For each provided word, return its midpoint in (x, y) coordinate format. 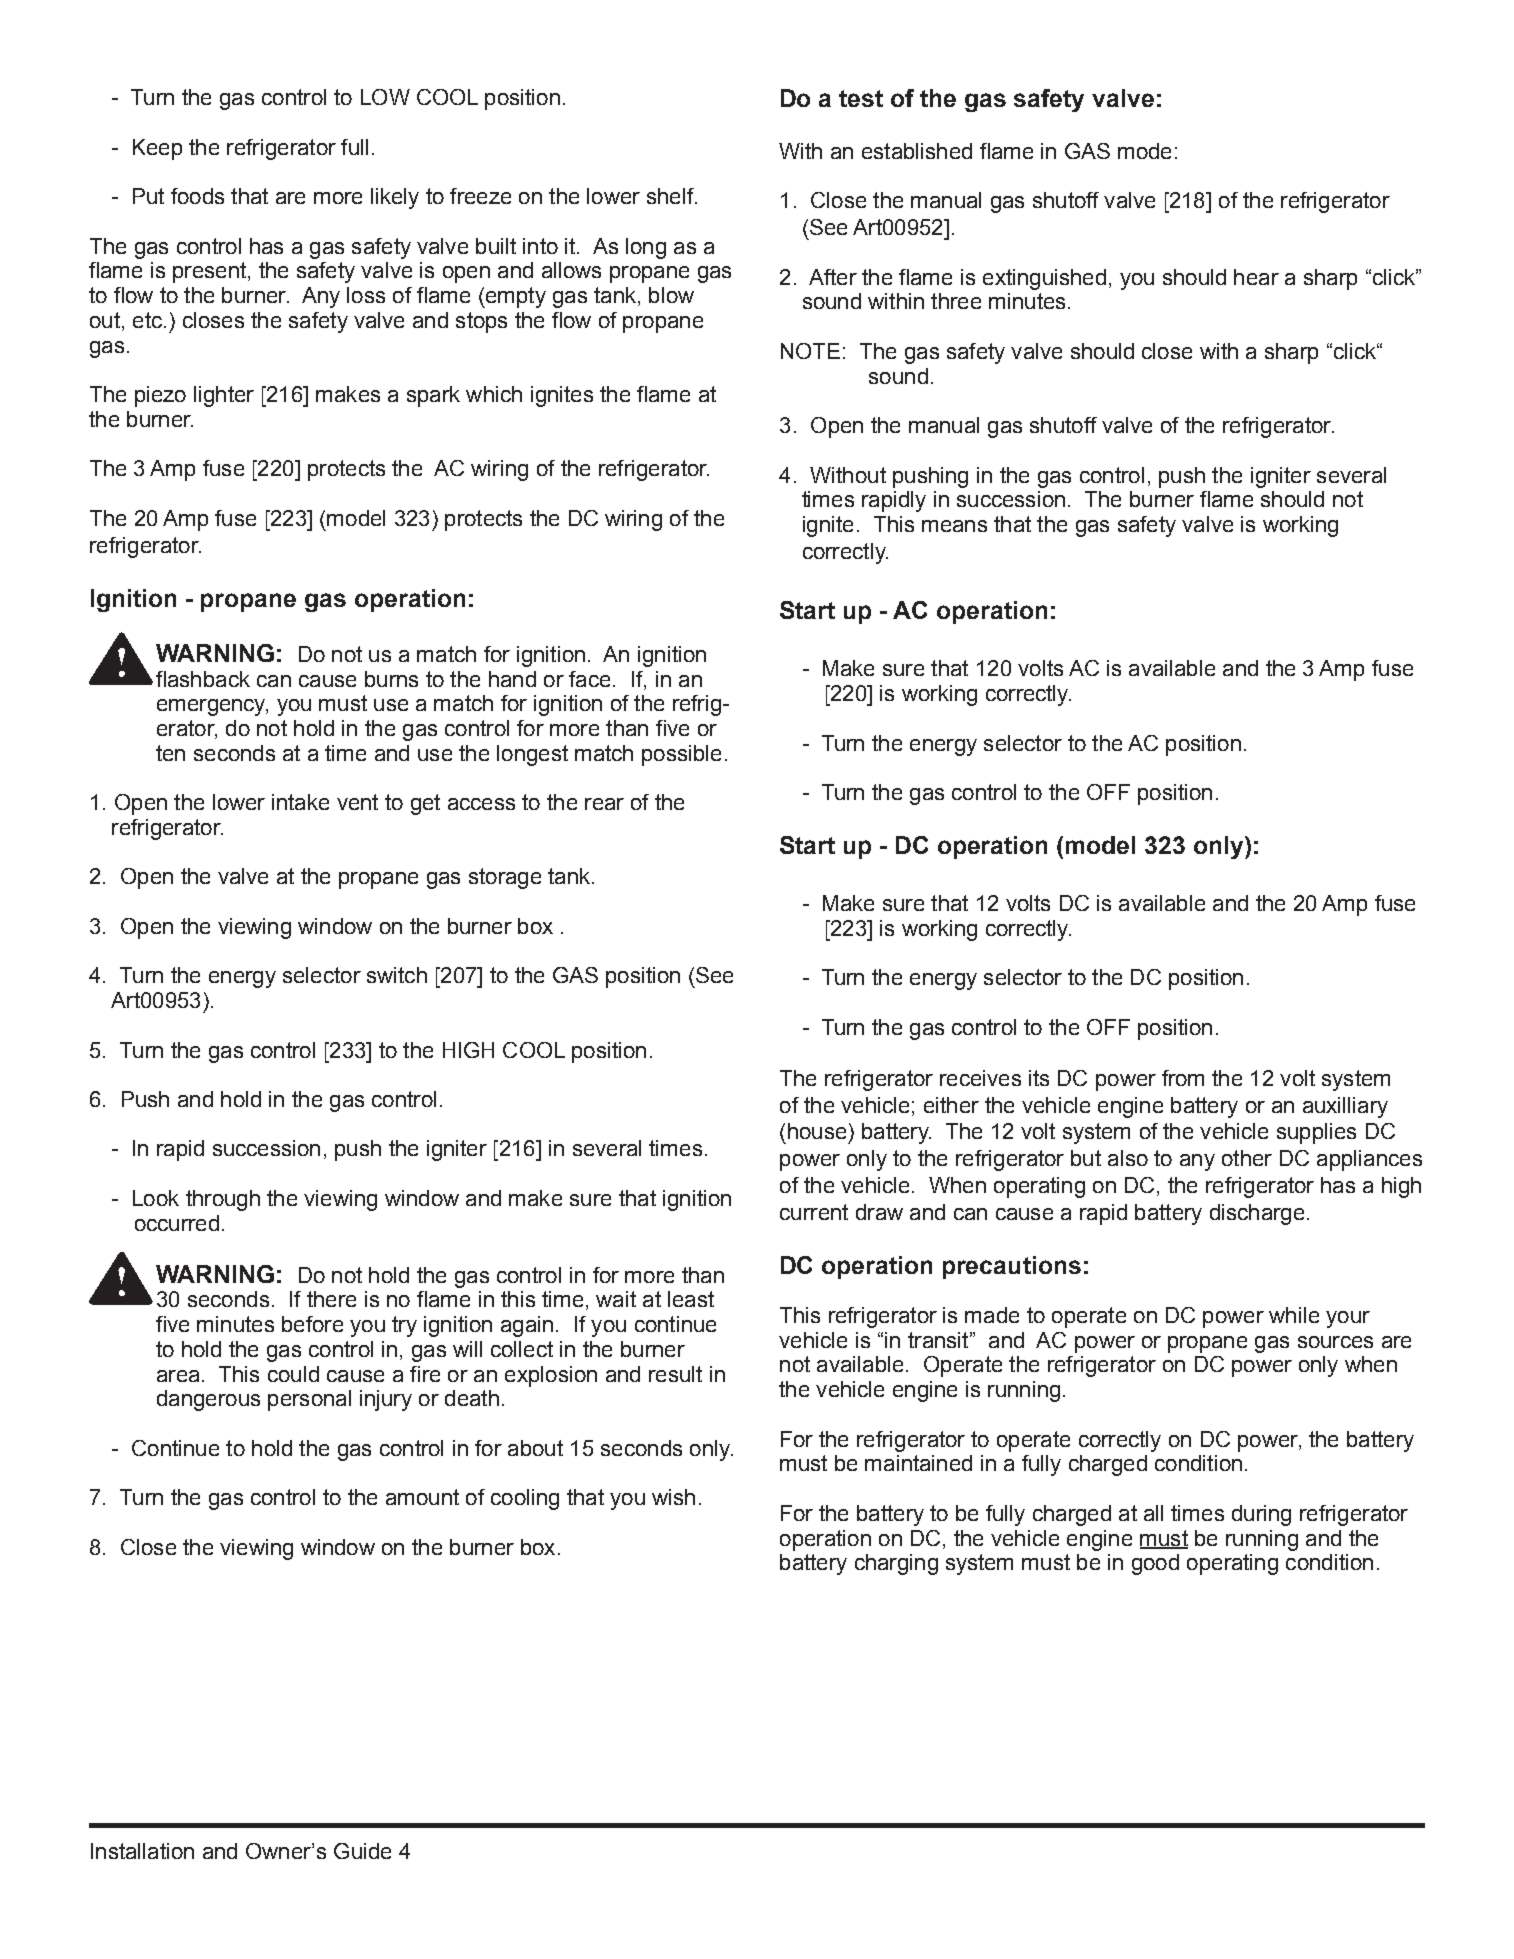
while (1294, 1315)
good (1155, 1564)
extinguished (1044, 279)
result (675, 1374)
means (954, 526)
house (817, 1131)
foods (197, 196)
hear (1256, 277)
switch (397, 975)
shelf (671, 196)
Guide (362, 1851)
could (293, 1374)
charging (896, 1564)
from (1183, 1078)
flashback (203, 679)
